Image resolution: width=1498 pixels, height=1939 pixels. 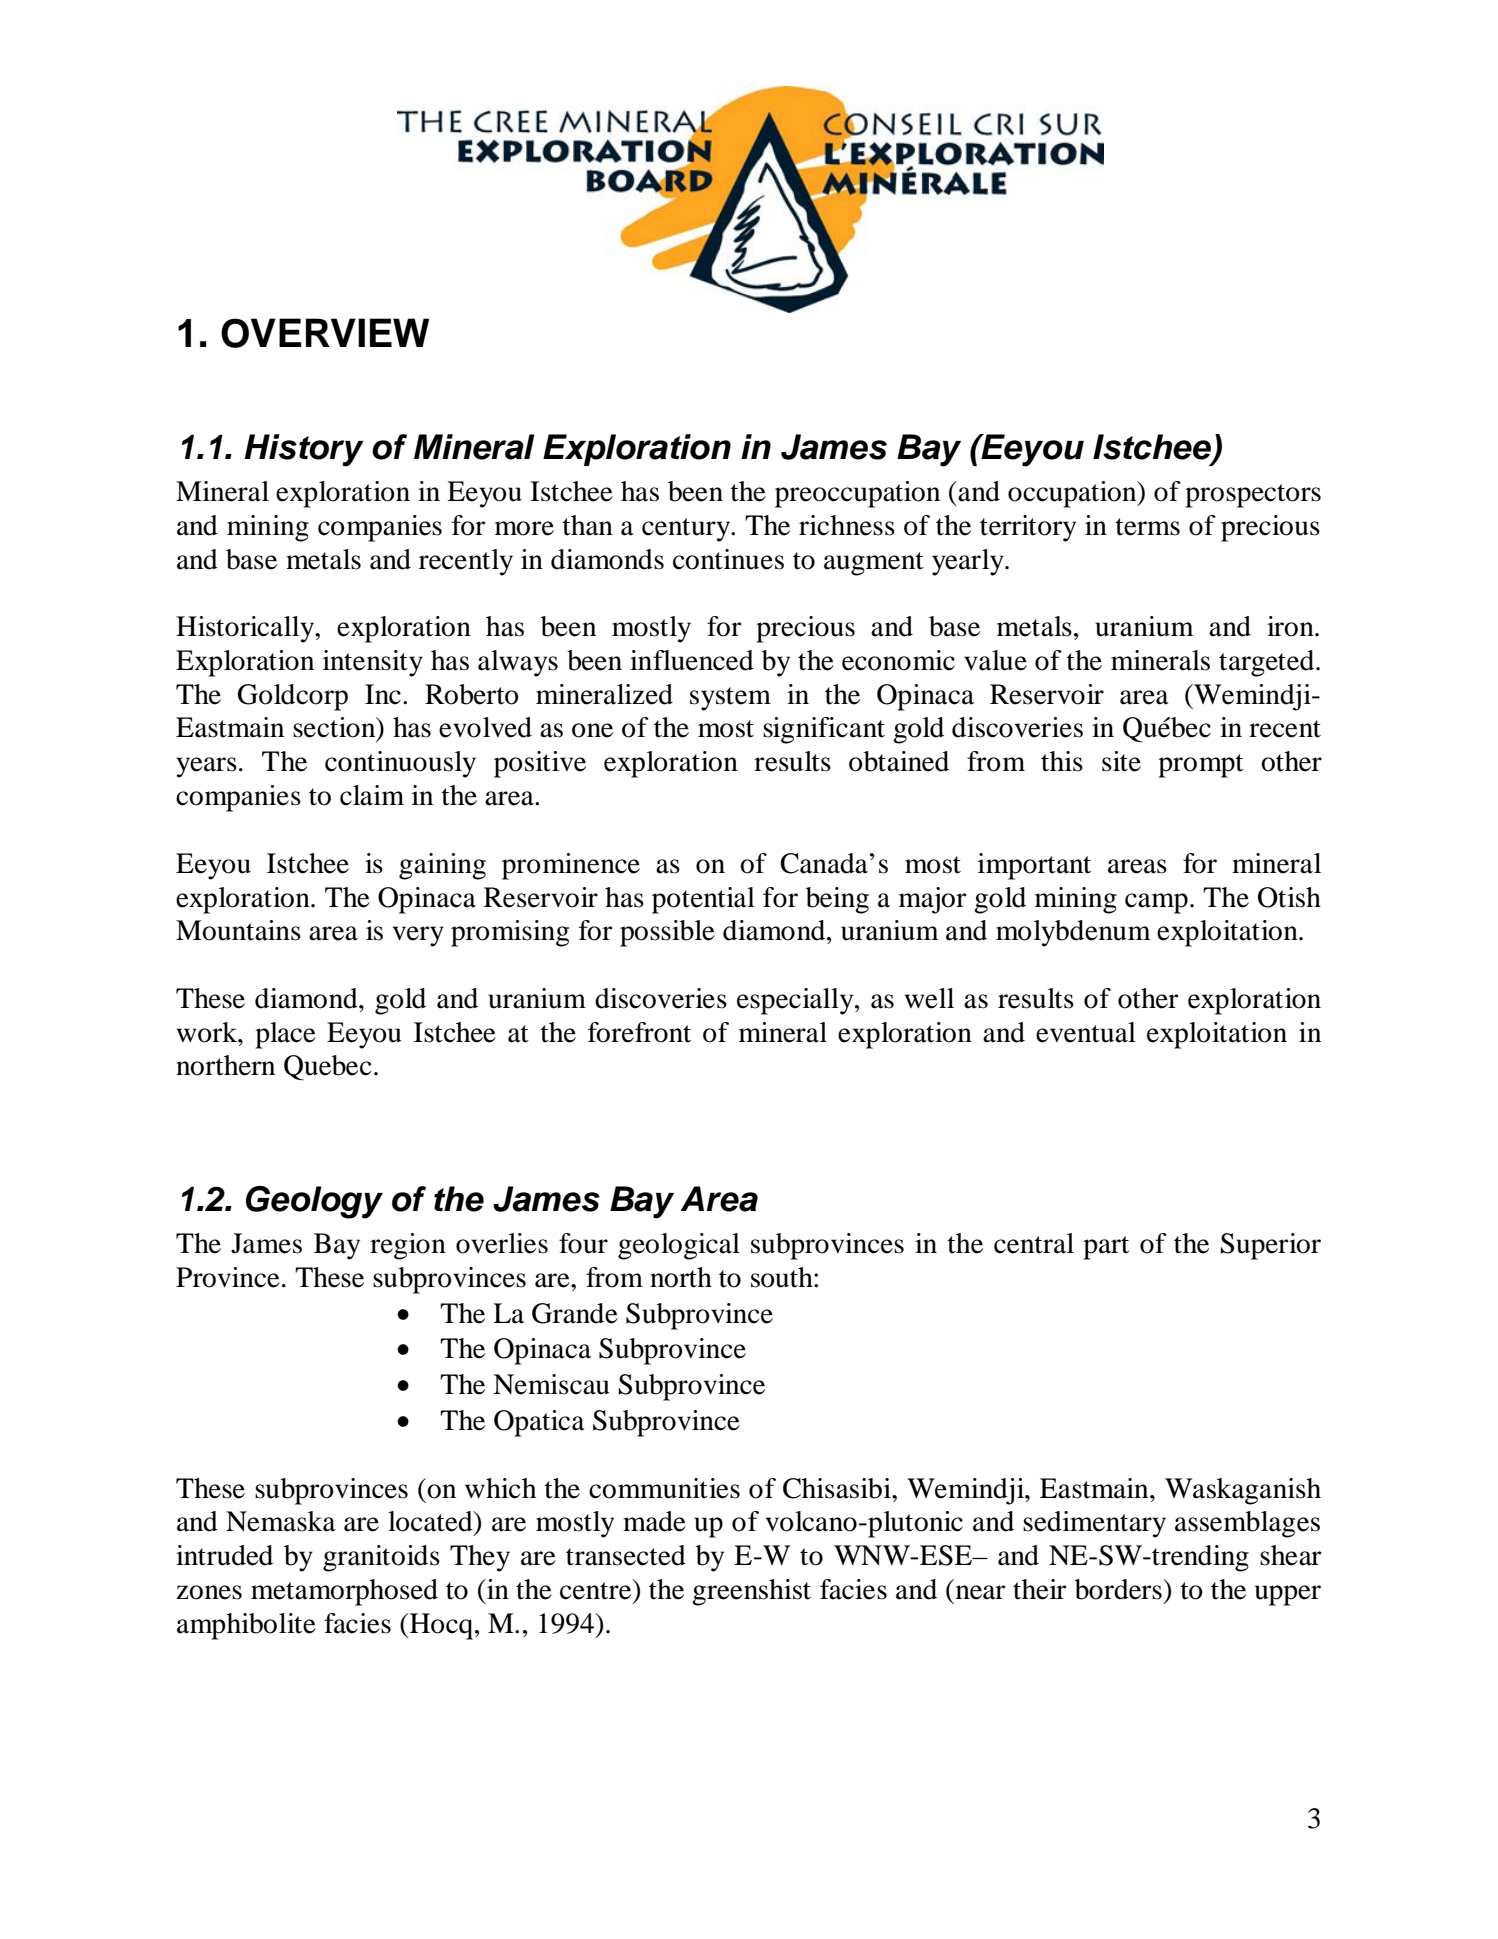 I want to click on molybdenum, so click(x=1073, y=933).
